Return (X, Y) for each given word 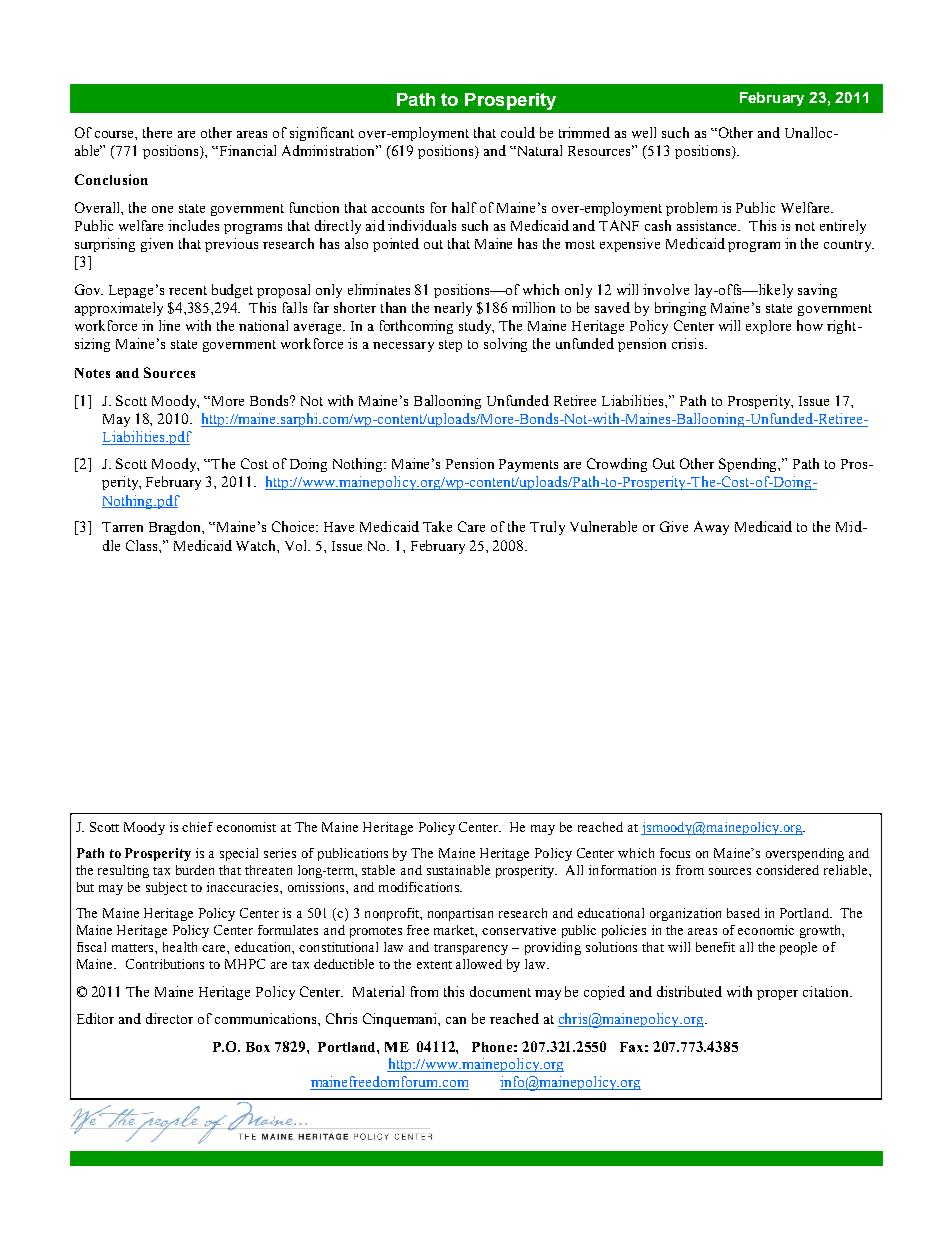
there (157, 132)
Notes (92, 373)
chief (197, 827)
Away (711, 528)
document (500, 991)
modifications (420, 887)
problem (691, 209)
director (169, 1018)
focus (675, 853)
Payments (528, 465)
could (518, 132)
